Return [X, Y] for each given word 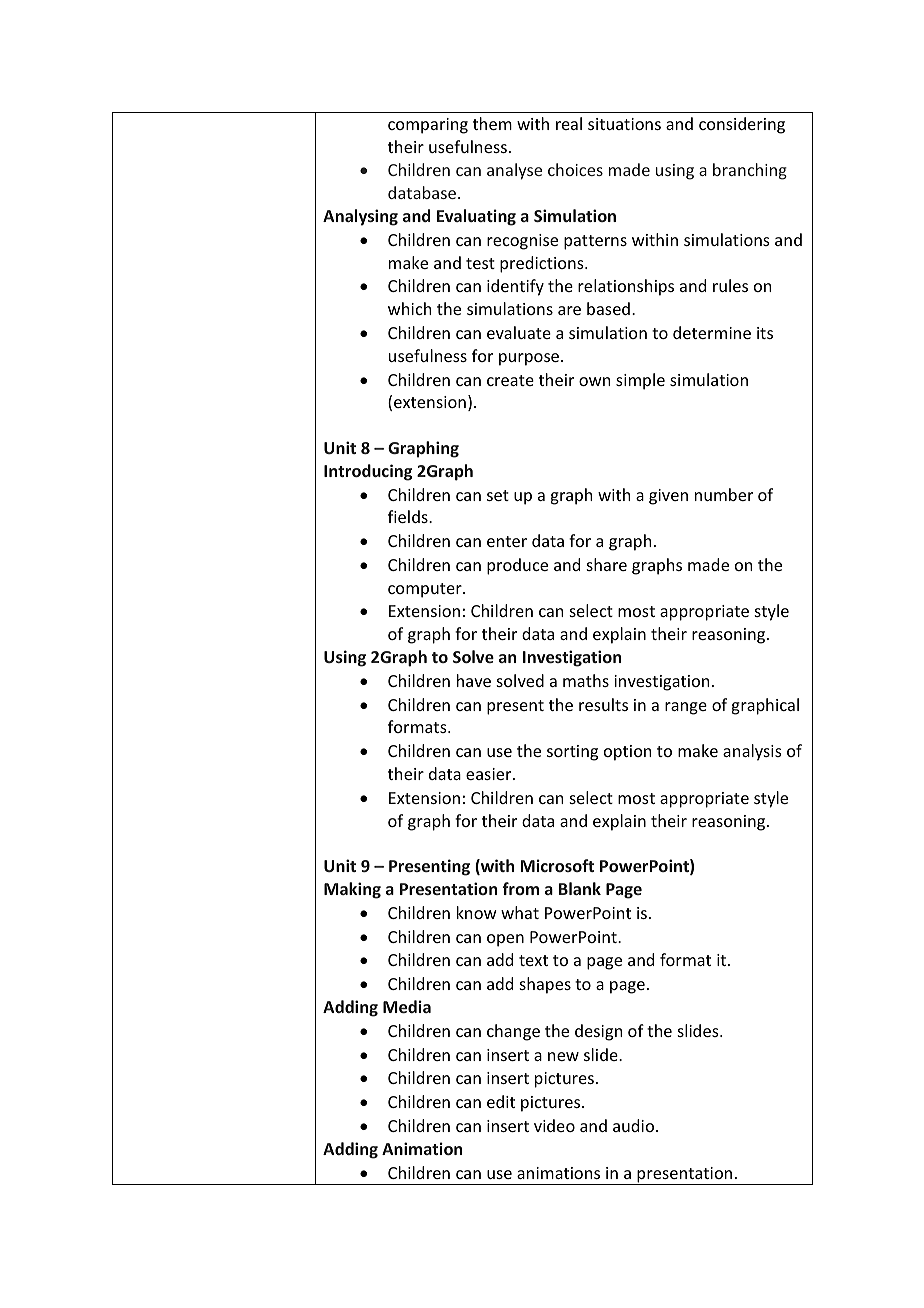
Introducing [368, 472]
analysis [752, 752]
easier [490, 774]
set [498, 495]
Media [407, 1006]
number [724, 494]
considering [742, 125]
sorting [572, 753]
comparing [428, 126]
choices [575, 169]
